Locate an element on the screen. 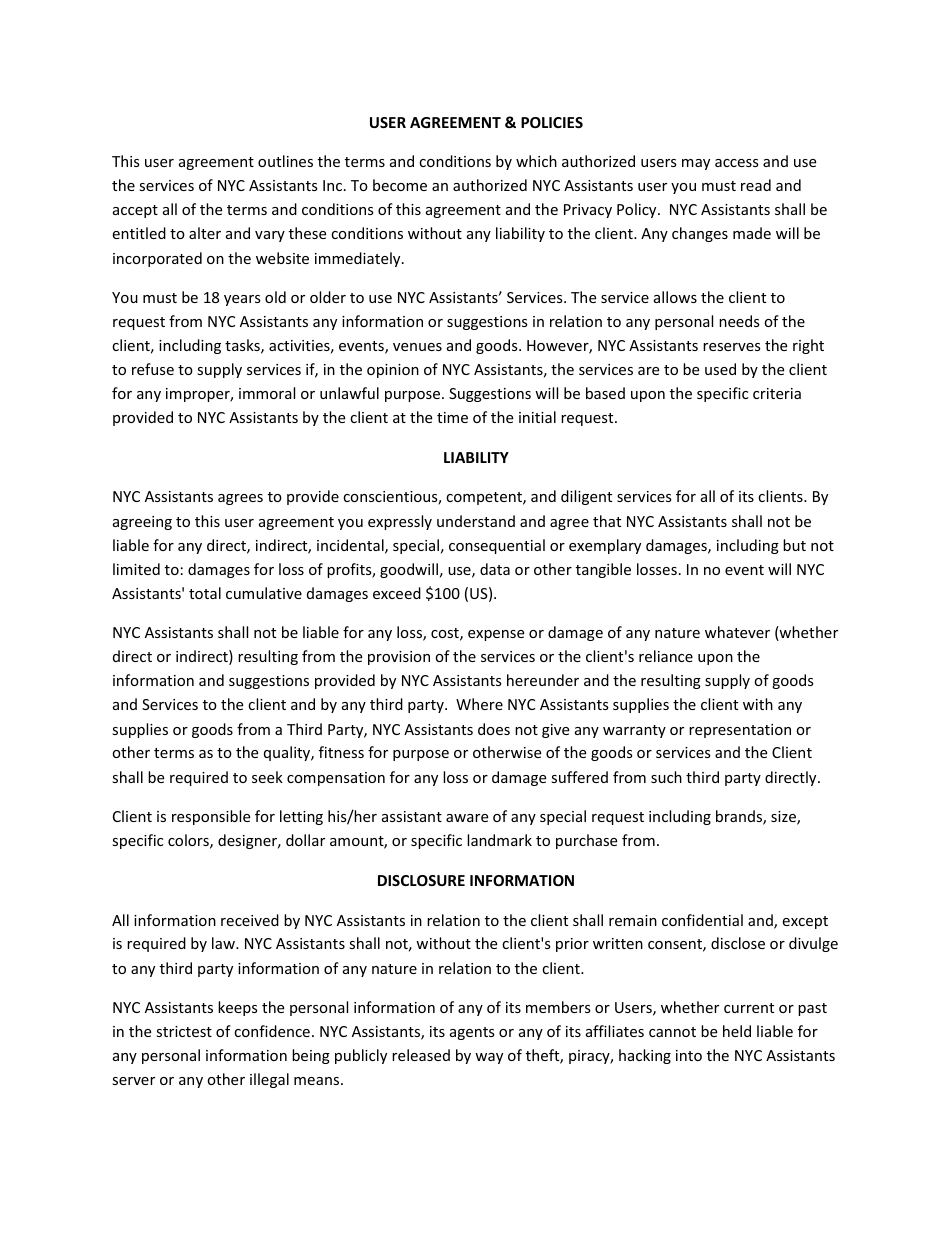 This screenshot has width=952, height=1233. total is located at coordinates (205, 593).
